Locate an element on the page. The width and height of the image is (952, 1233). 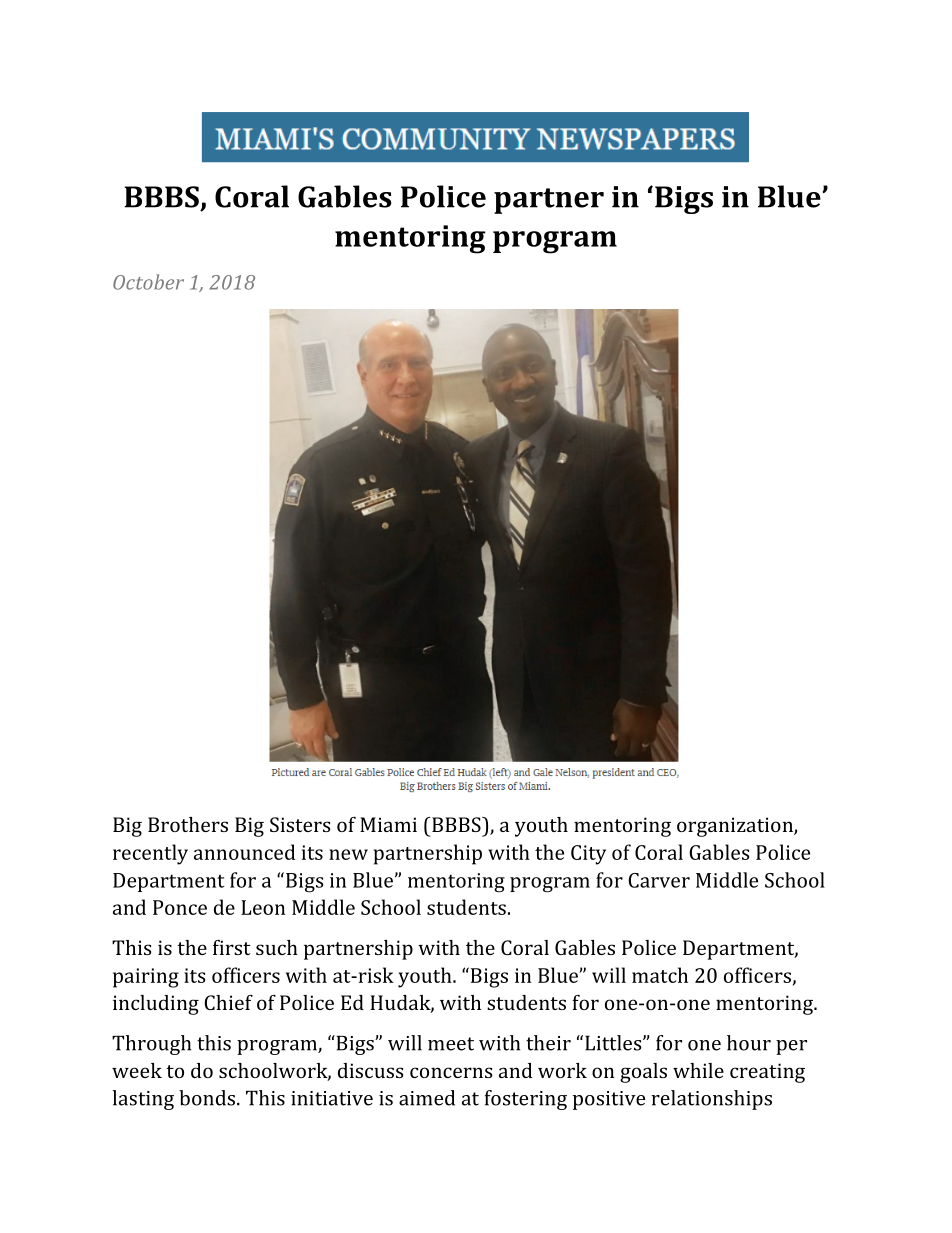
Carver is located at coordinates (659, 880).
